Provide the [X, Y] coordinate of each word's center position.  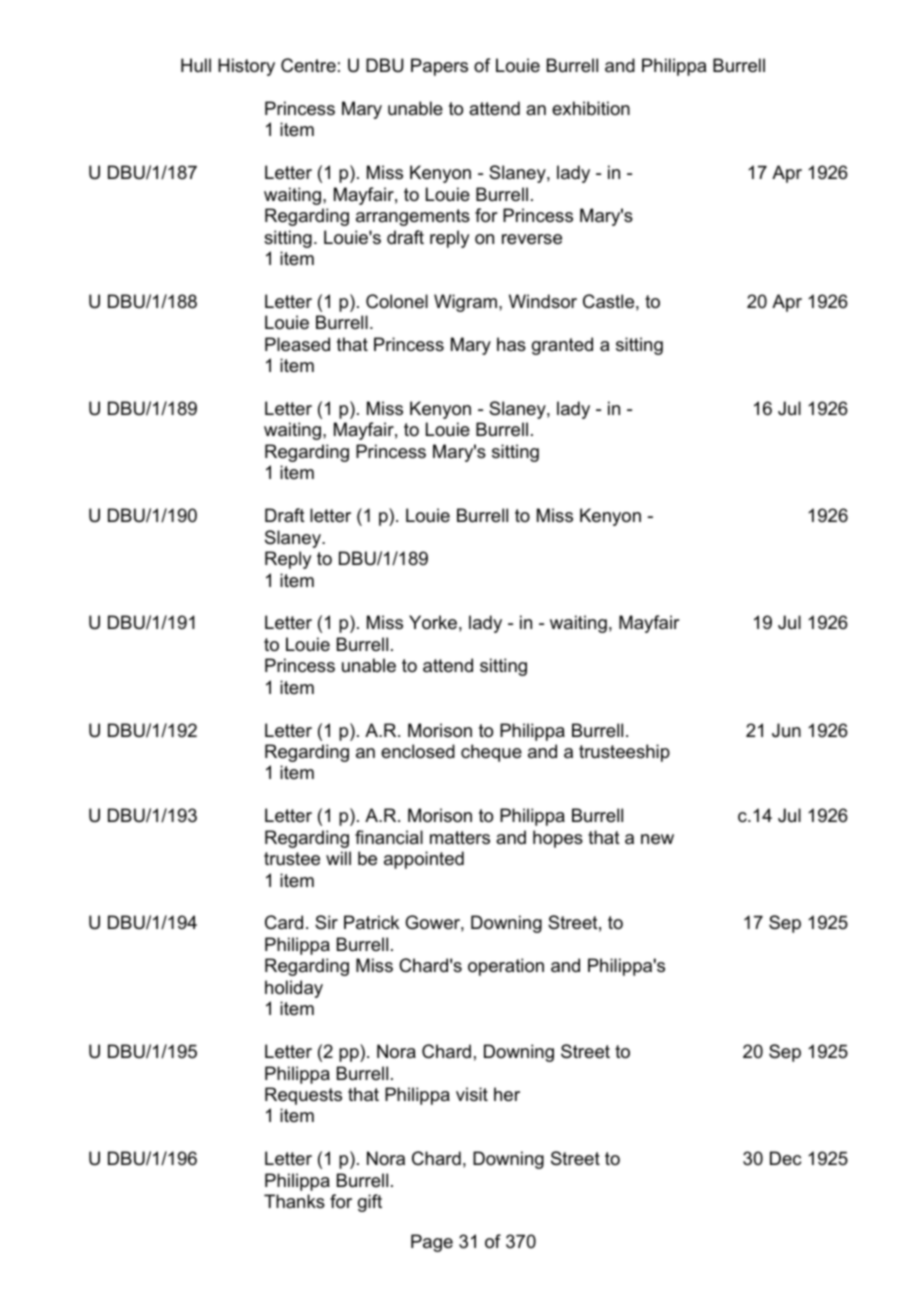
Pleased [297, 344]
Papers [439, 67]
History [246, 67]
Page [432, 1243]
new [657, 839]
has [511, 344]
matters [460, 837]
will [338, 858]
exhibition [591, 108]
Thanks [294, 1201]
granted [562, 346]
